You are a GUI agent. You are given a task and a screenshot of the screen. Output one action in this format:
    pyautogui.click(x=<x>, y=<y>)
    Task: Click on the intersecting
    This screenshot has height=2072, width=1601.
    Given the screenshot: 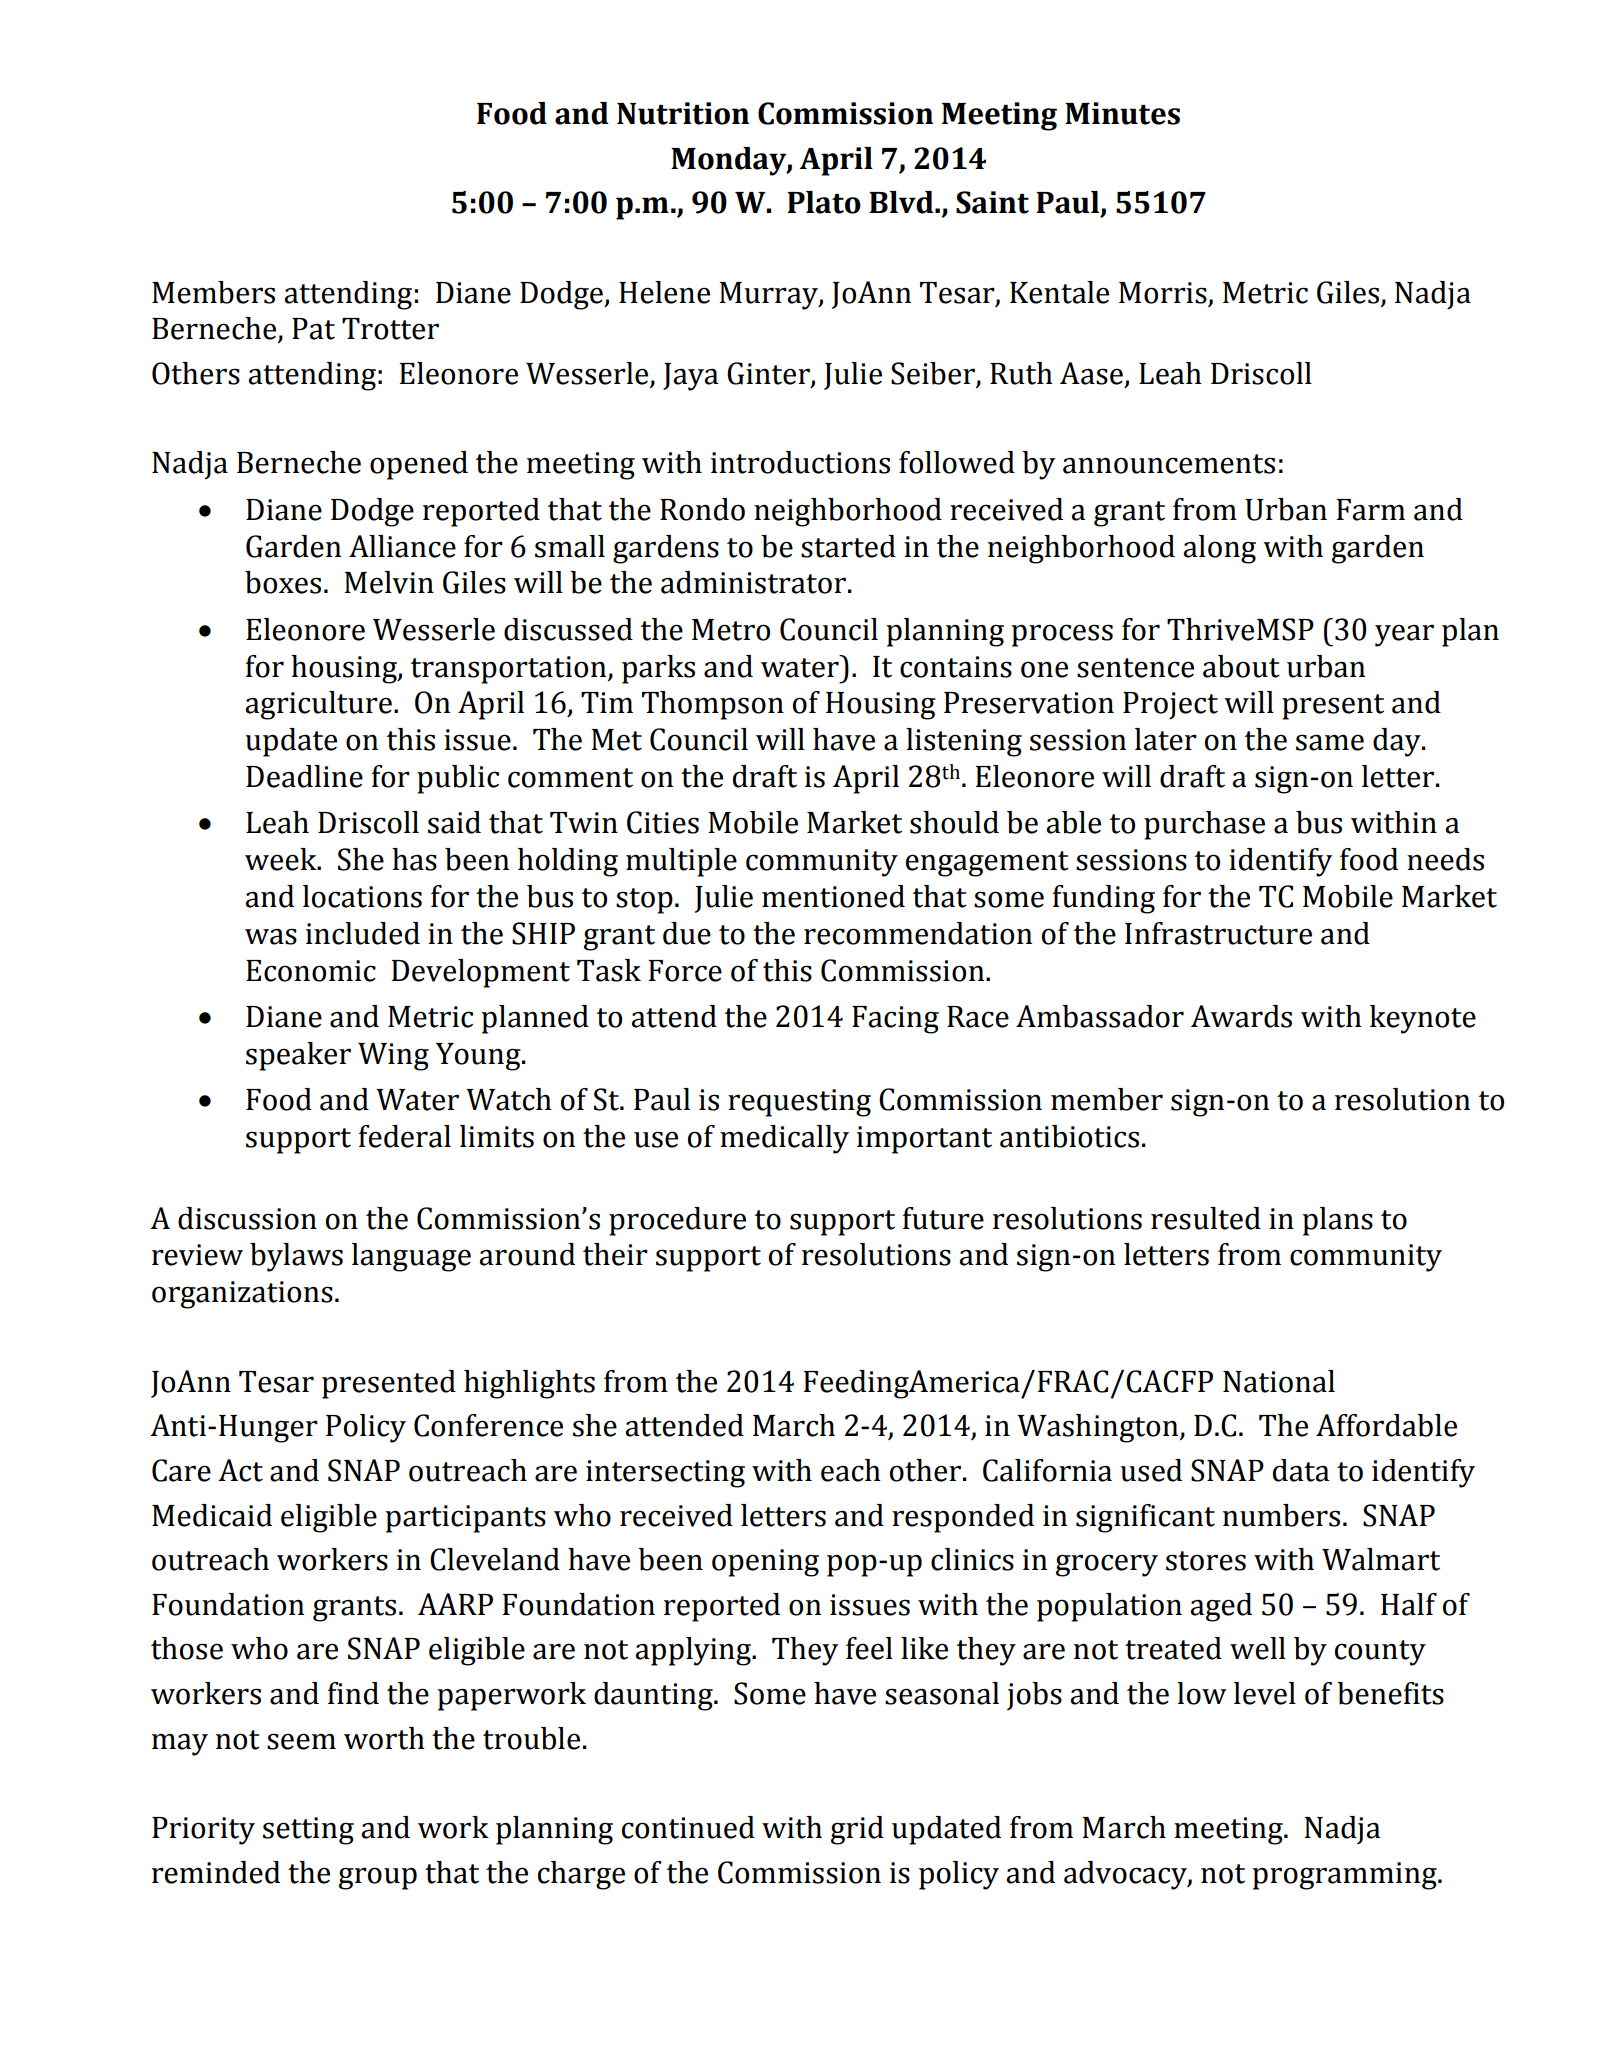 What is the action you would take?
    pyautogui.click(x=665, y=1474)
